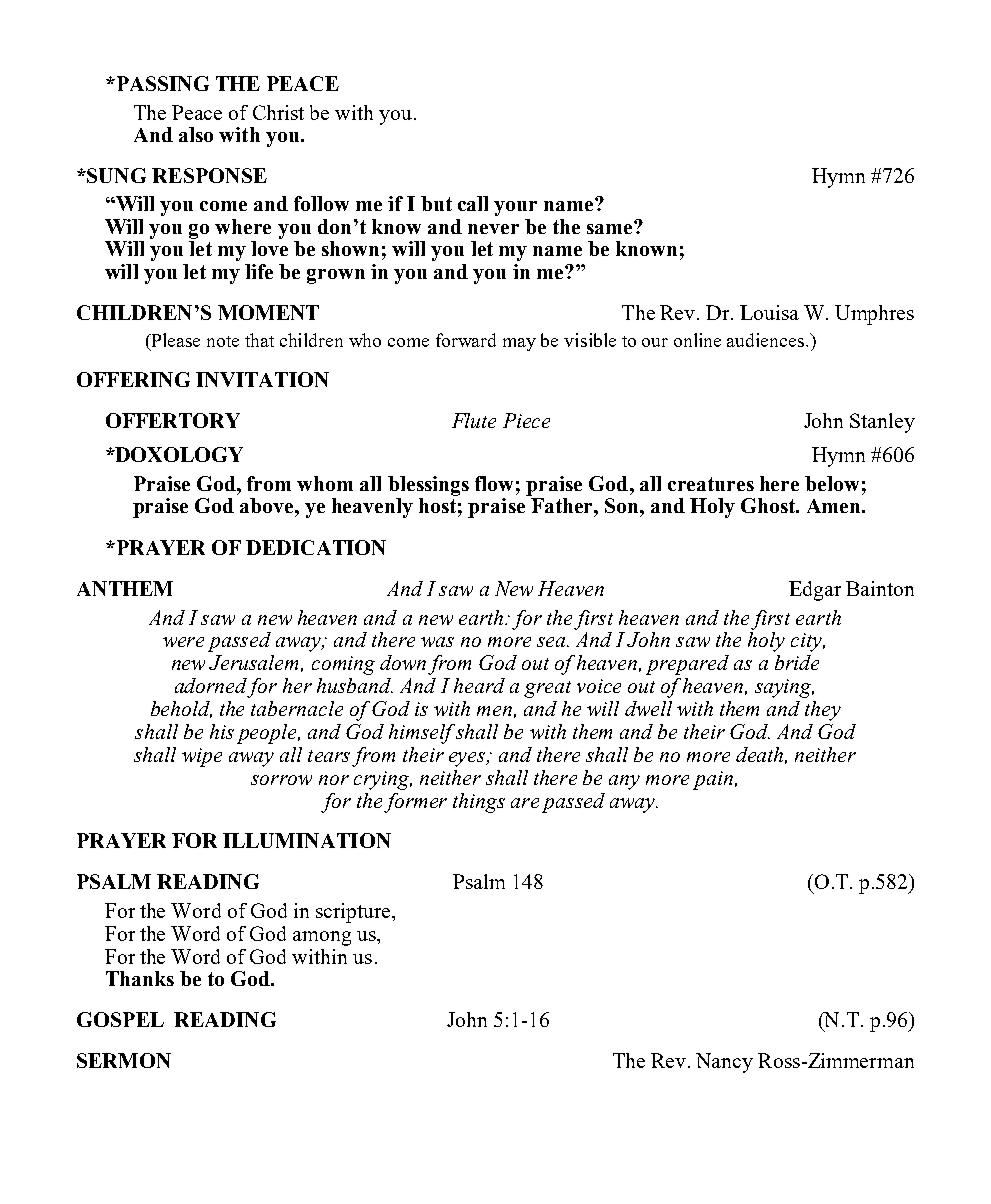  Describe the element at coordinates (120, 1019) in the screenshot. I see `GOSPEL` at that location.
